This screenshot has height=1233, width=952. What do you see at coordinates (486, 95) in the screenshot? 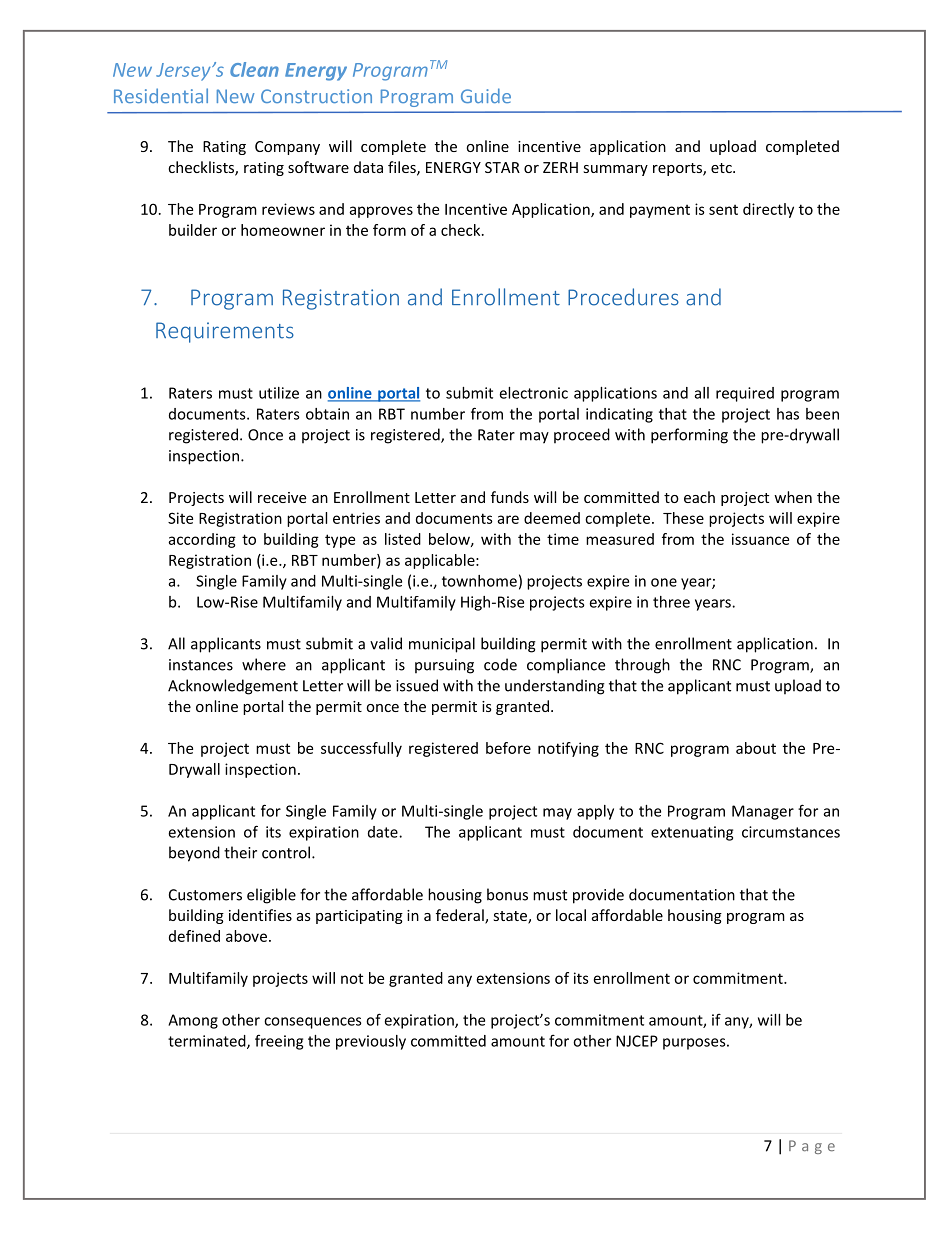
I see `Guide` at bounding box center [486, 95].
